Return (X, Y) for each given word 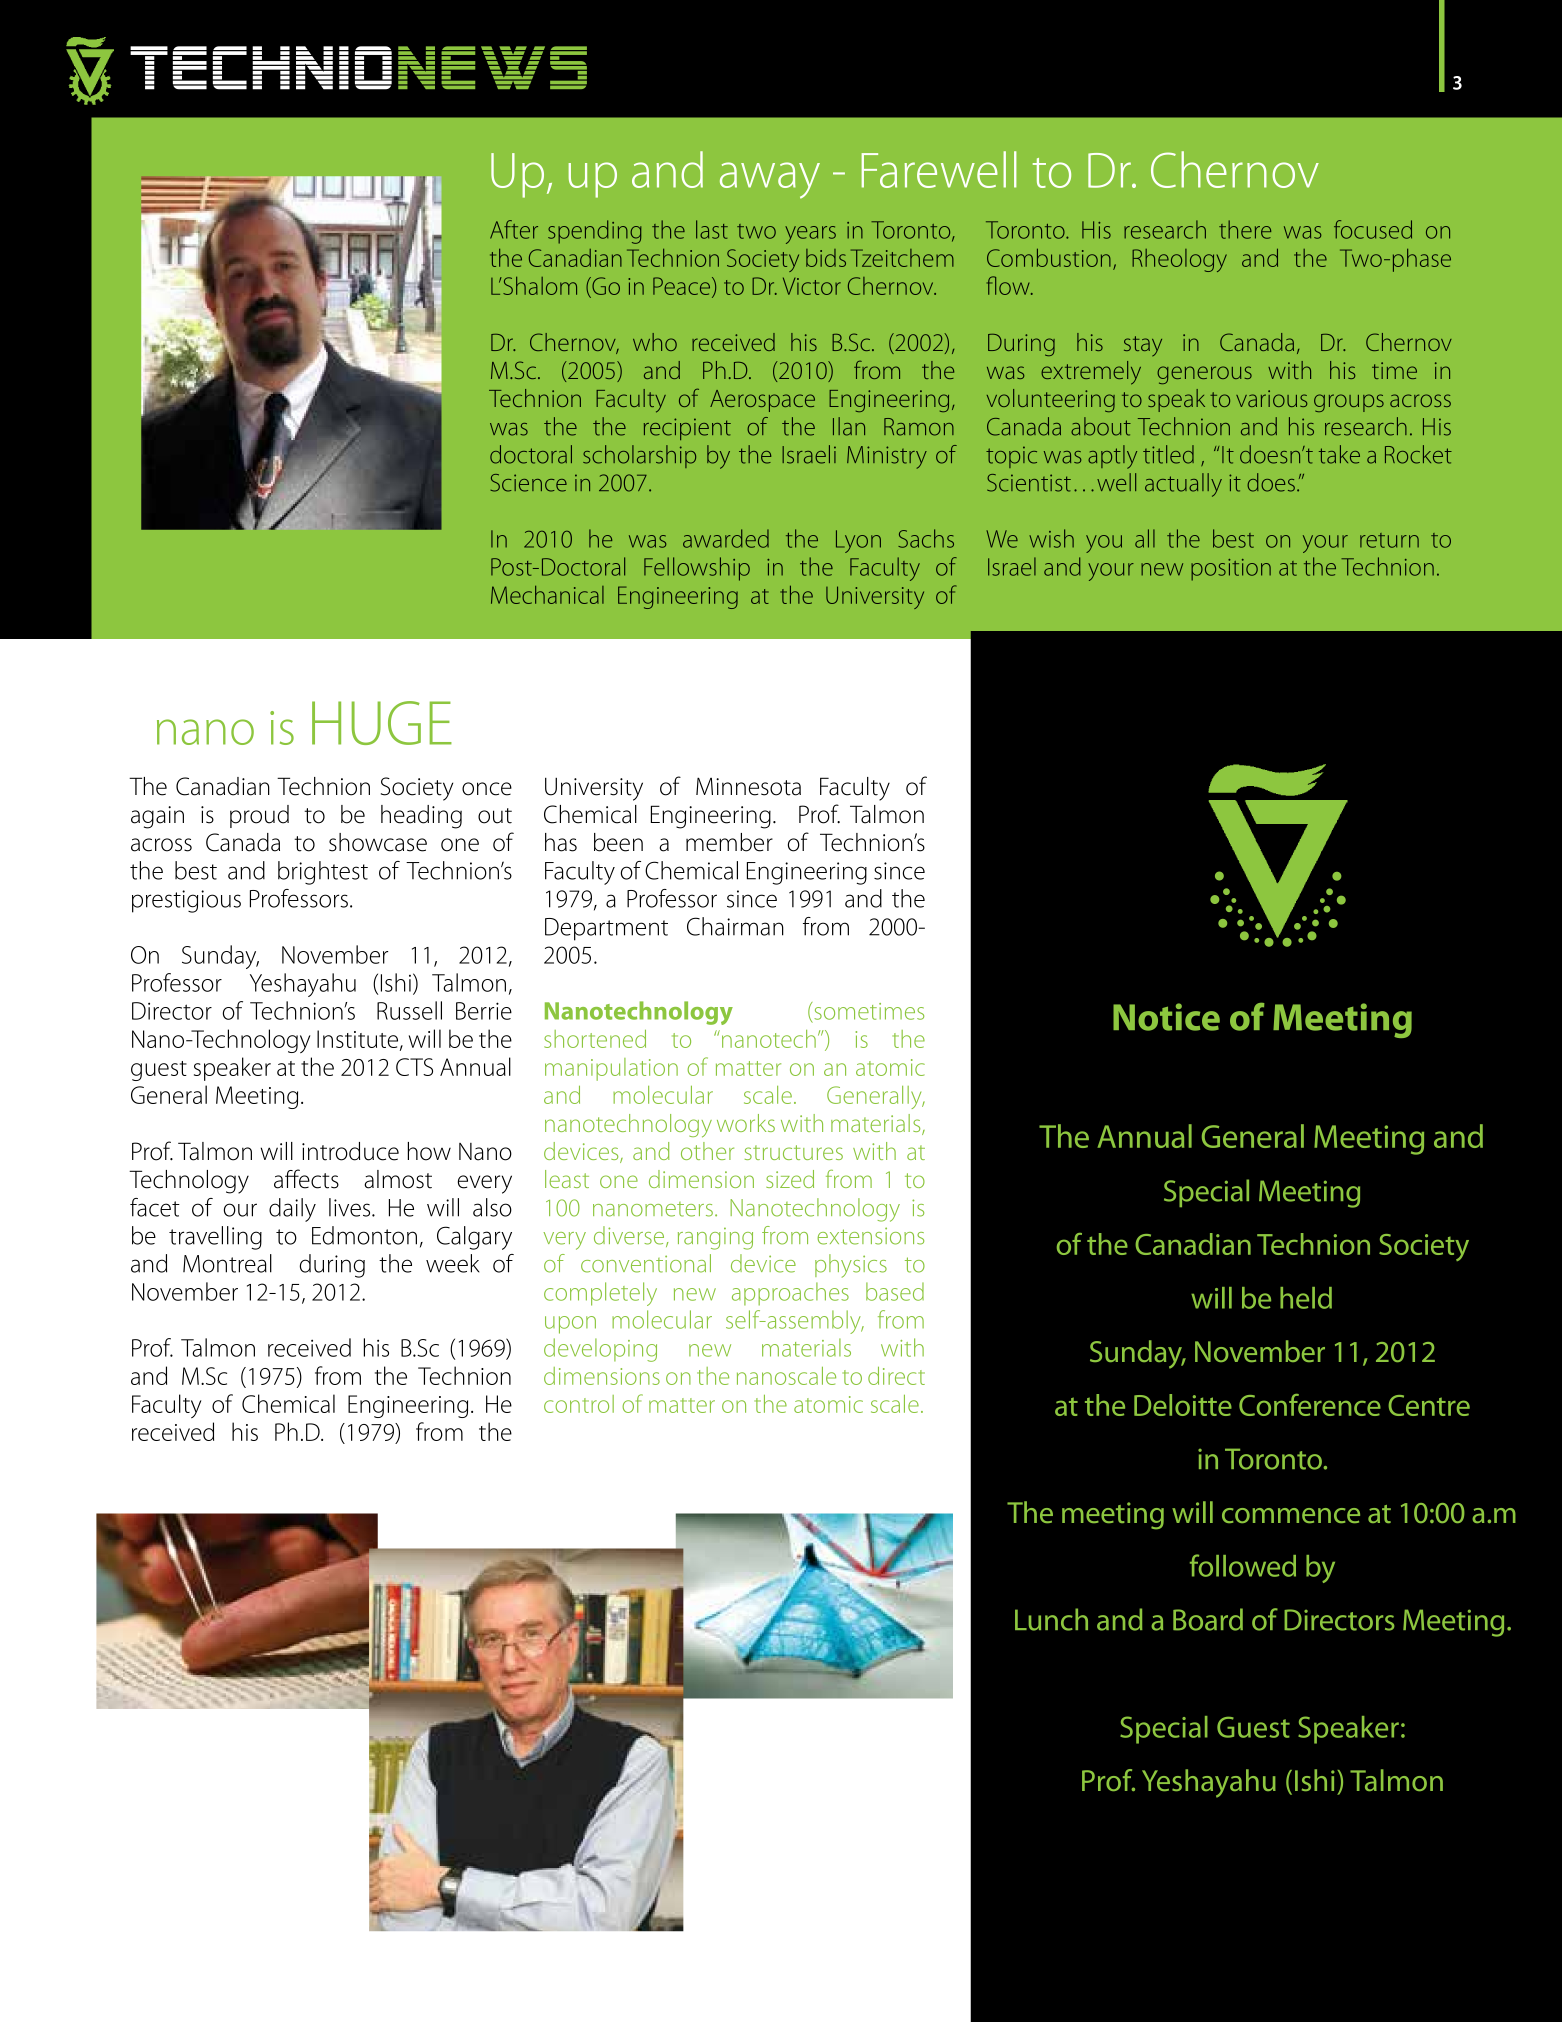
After (514, 229)
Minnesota (748, 786)
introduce (350, 1151)
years (810, 235)
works (746, 1123)
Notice (1166, 1017)
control (579, 1404)
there (1245, 229)
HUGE (382, 723)
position (1231, 570)
